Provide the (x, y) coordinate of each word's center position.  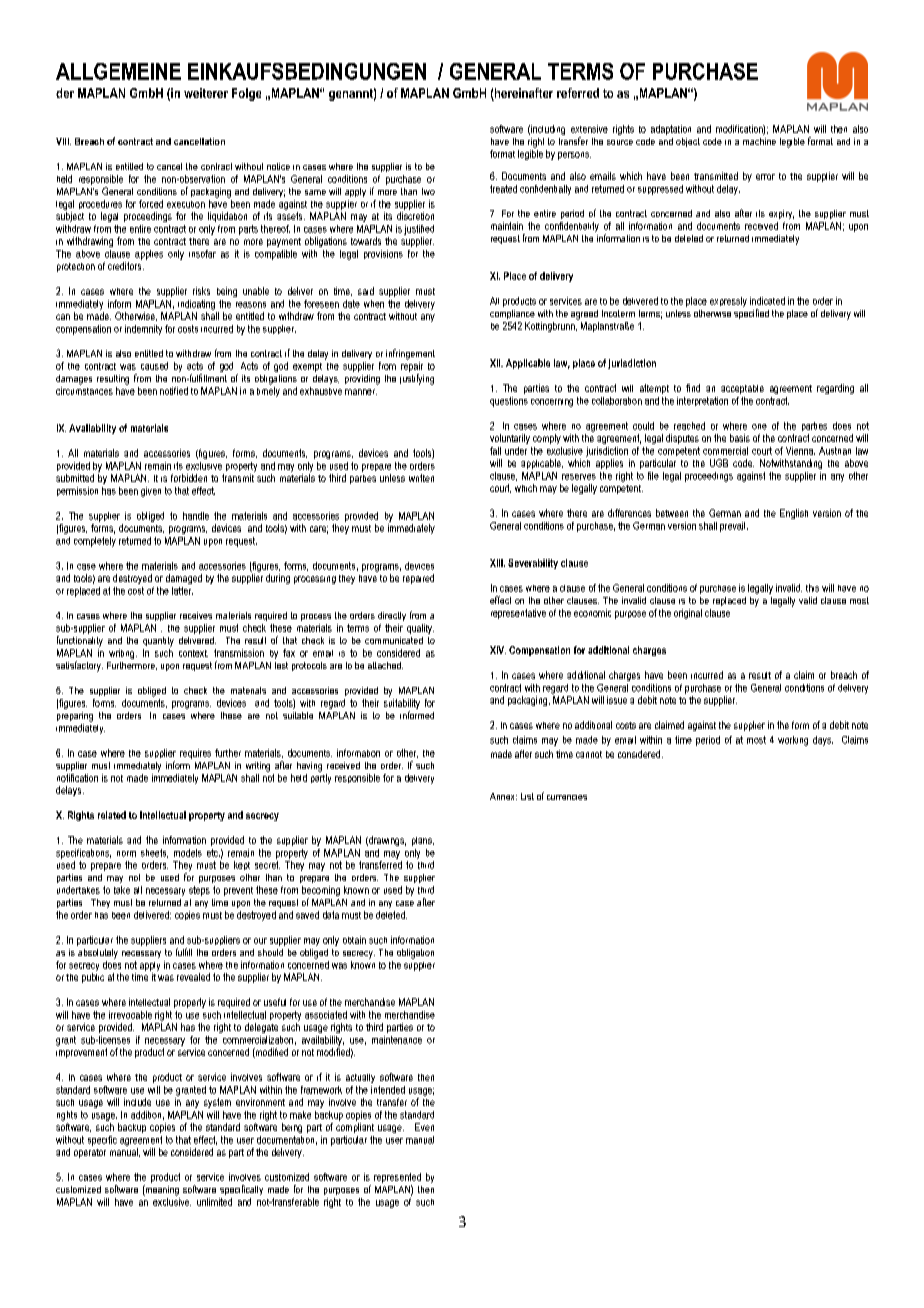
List (527, 796)
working (793, 741)
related (112, 815)
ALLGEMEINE (118, 71)
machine (759, 141)
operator (90, 1153)
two (428, 191)
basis (740, 438)
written (421, 478)
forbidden (189, 478)
